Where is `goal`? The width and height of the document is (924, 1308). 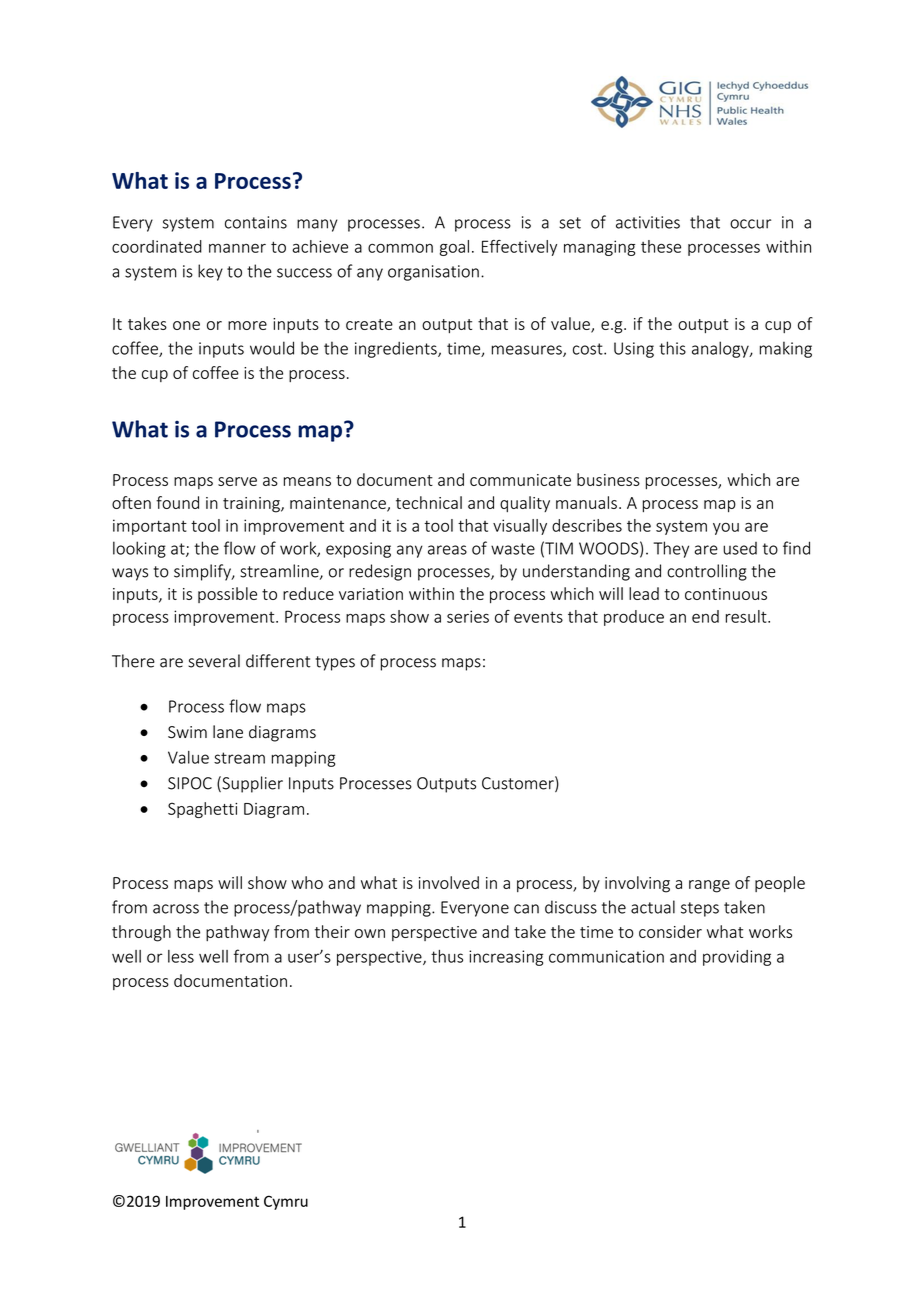
goal is located at coordinates (454, 248).
